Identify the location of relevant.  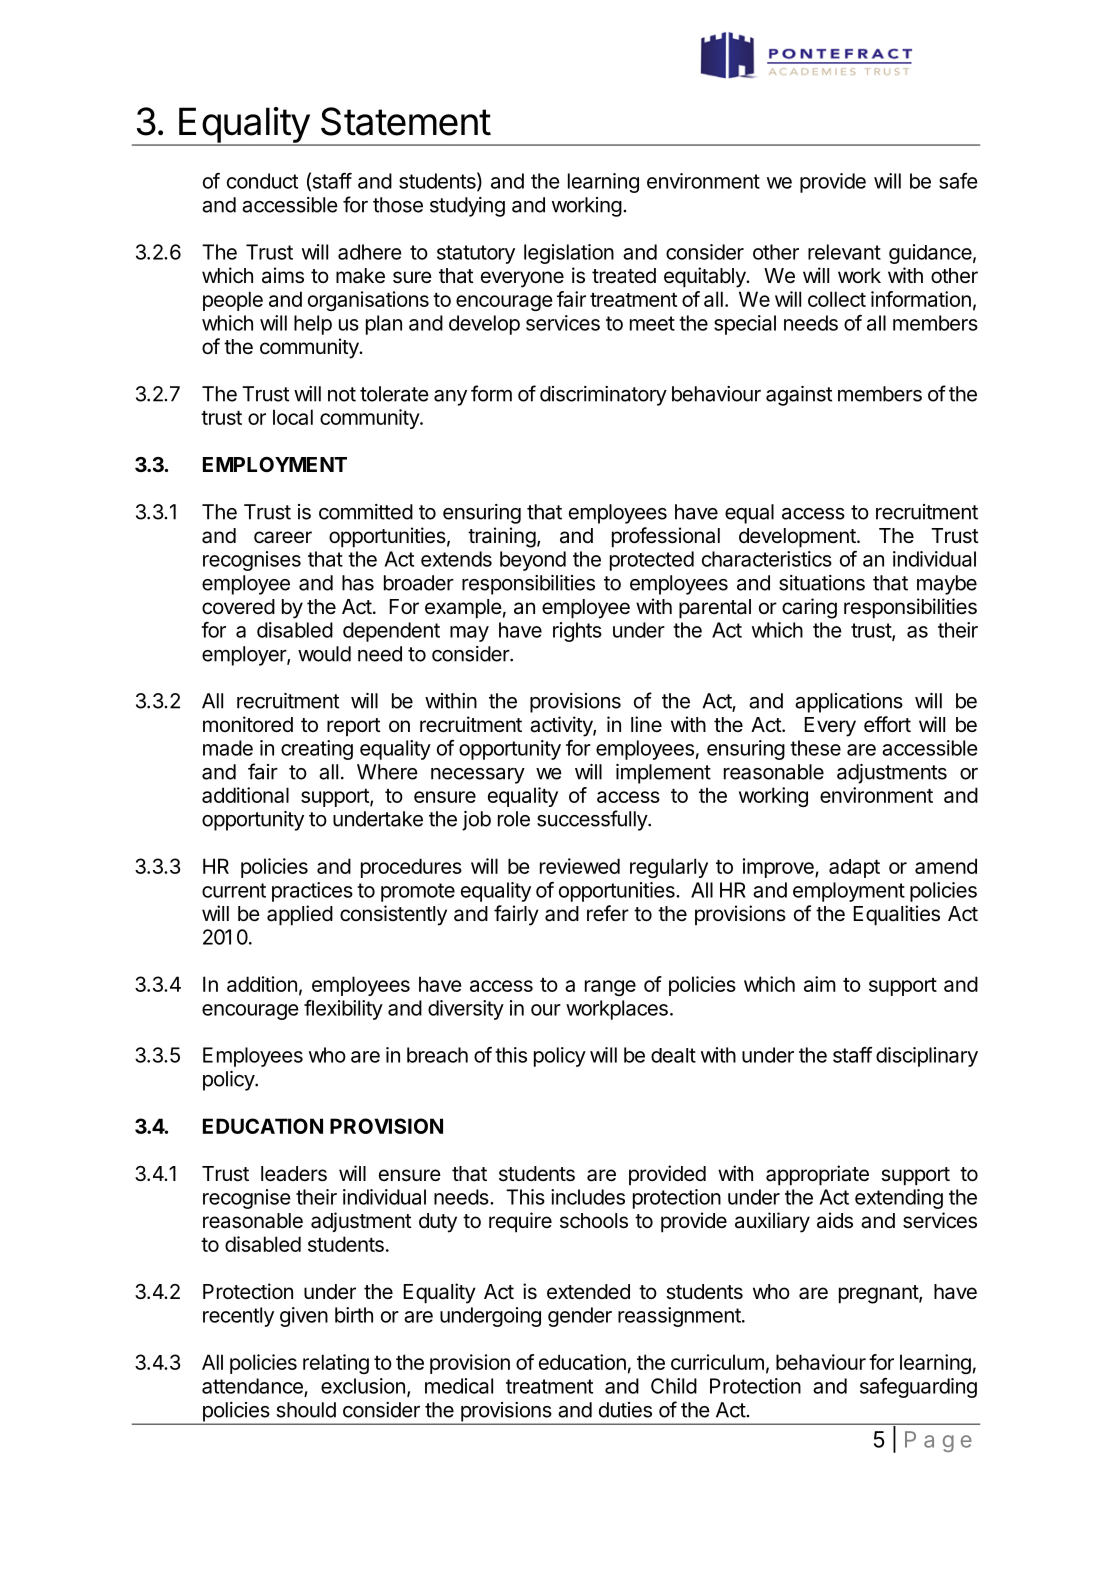
(844, 252).
